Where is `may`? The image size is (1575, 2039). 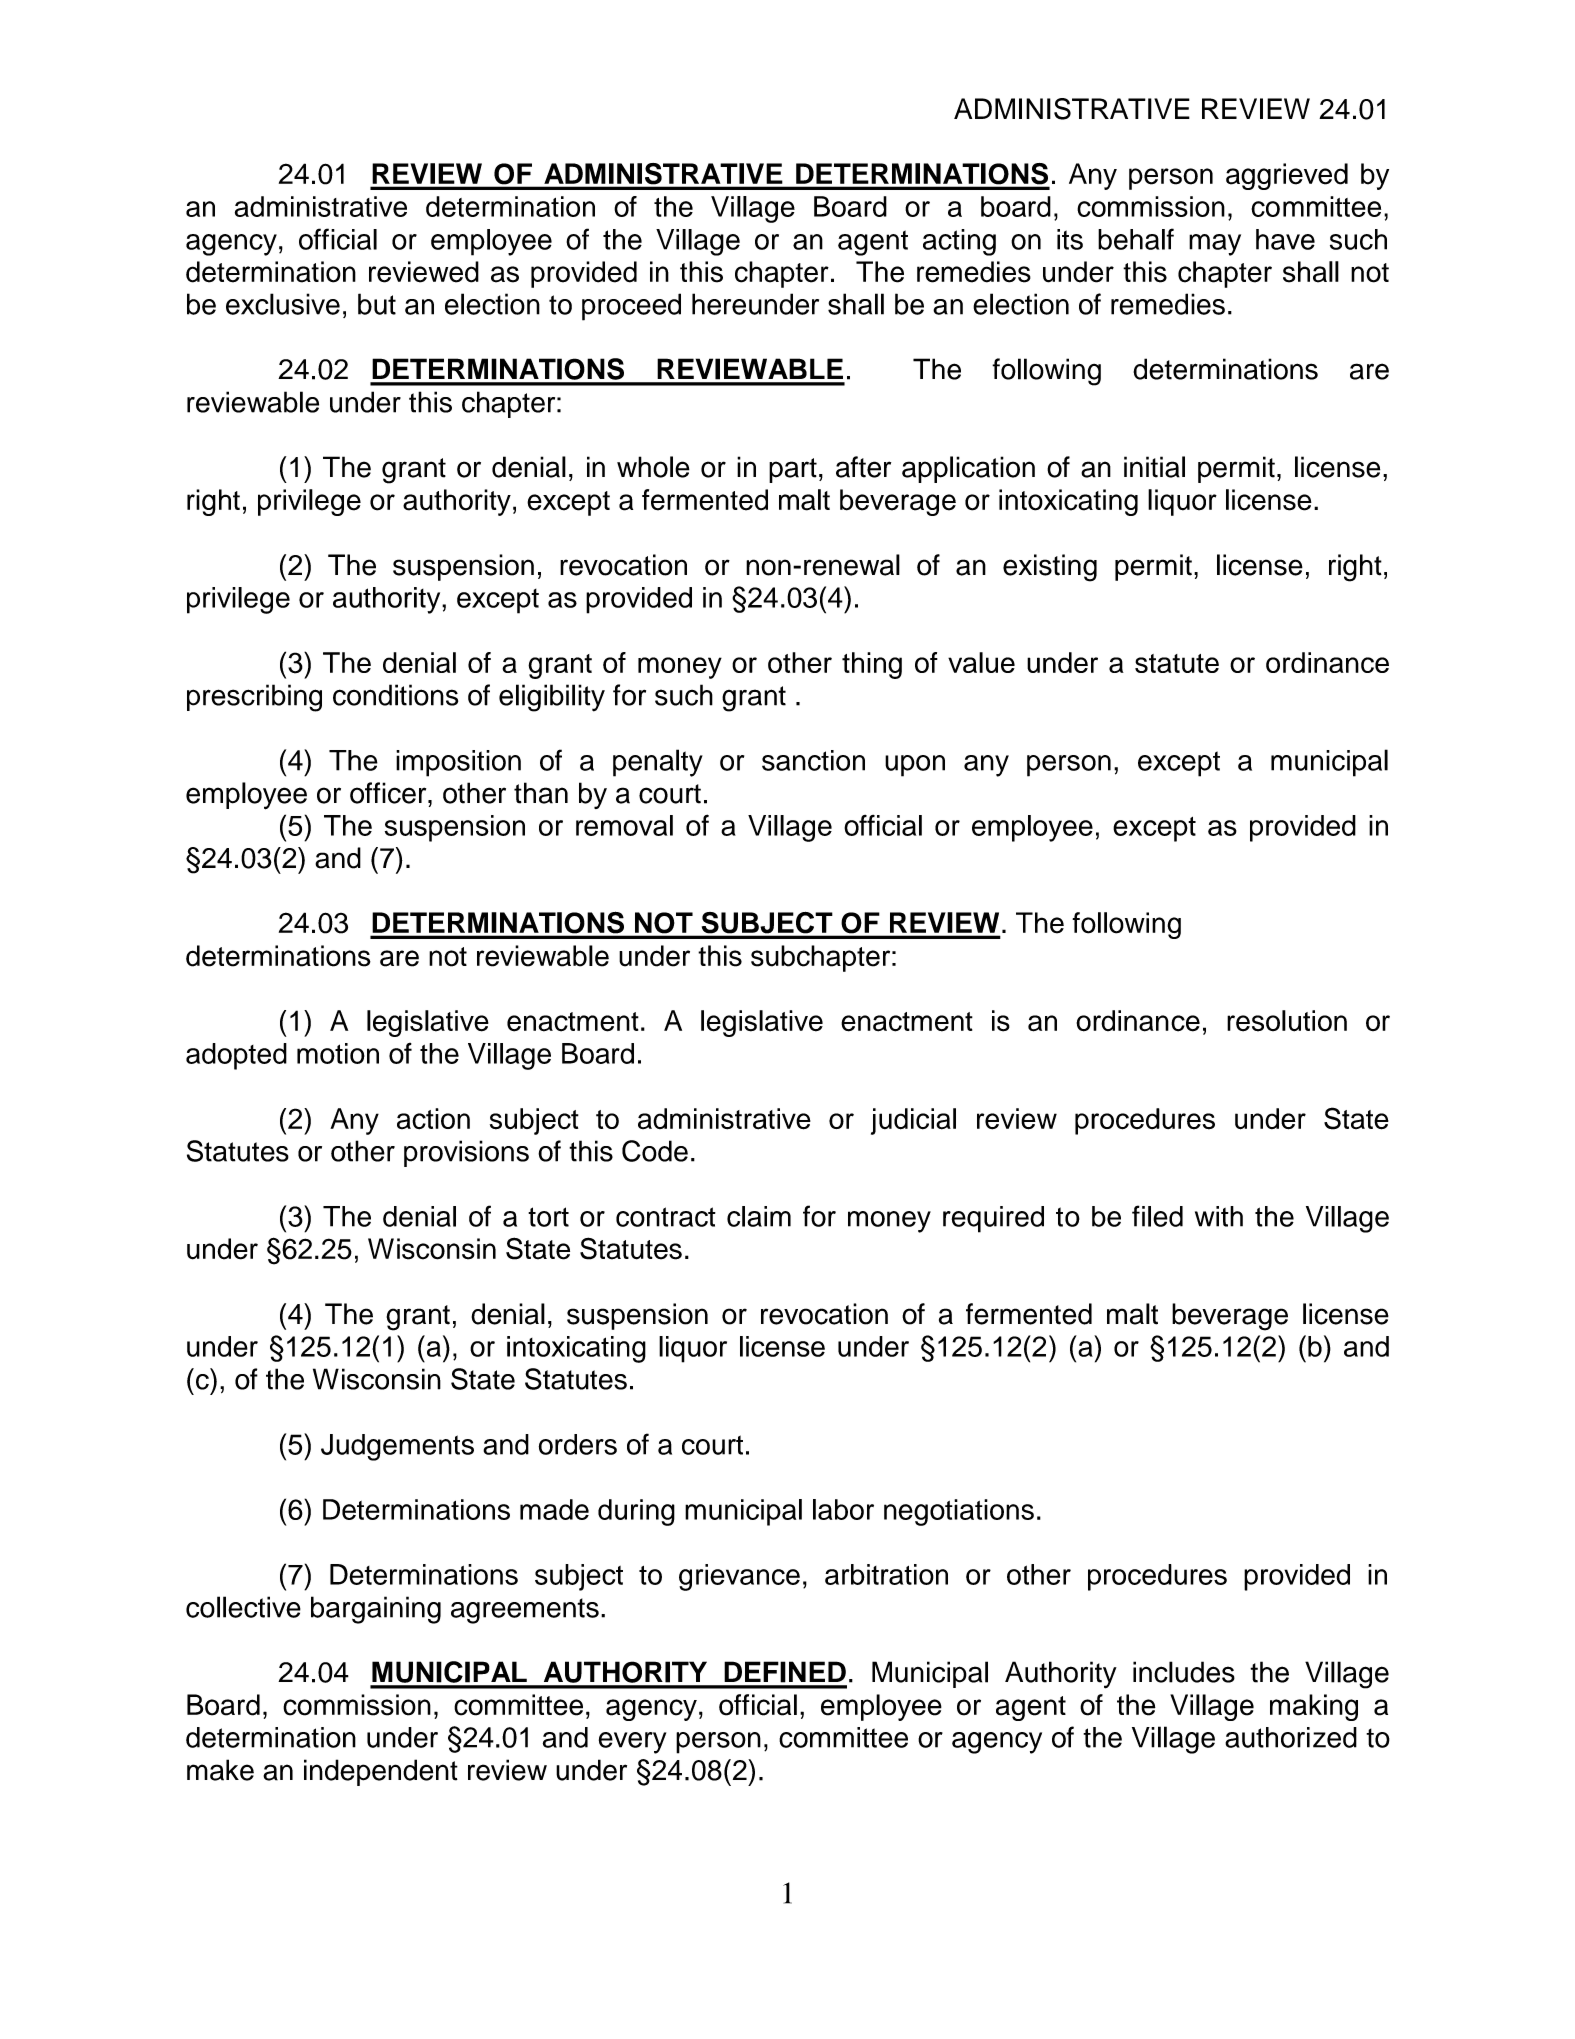 may is located at coordinates (1215, 245).
